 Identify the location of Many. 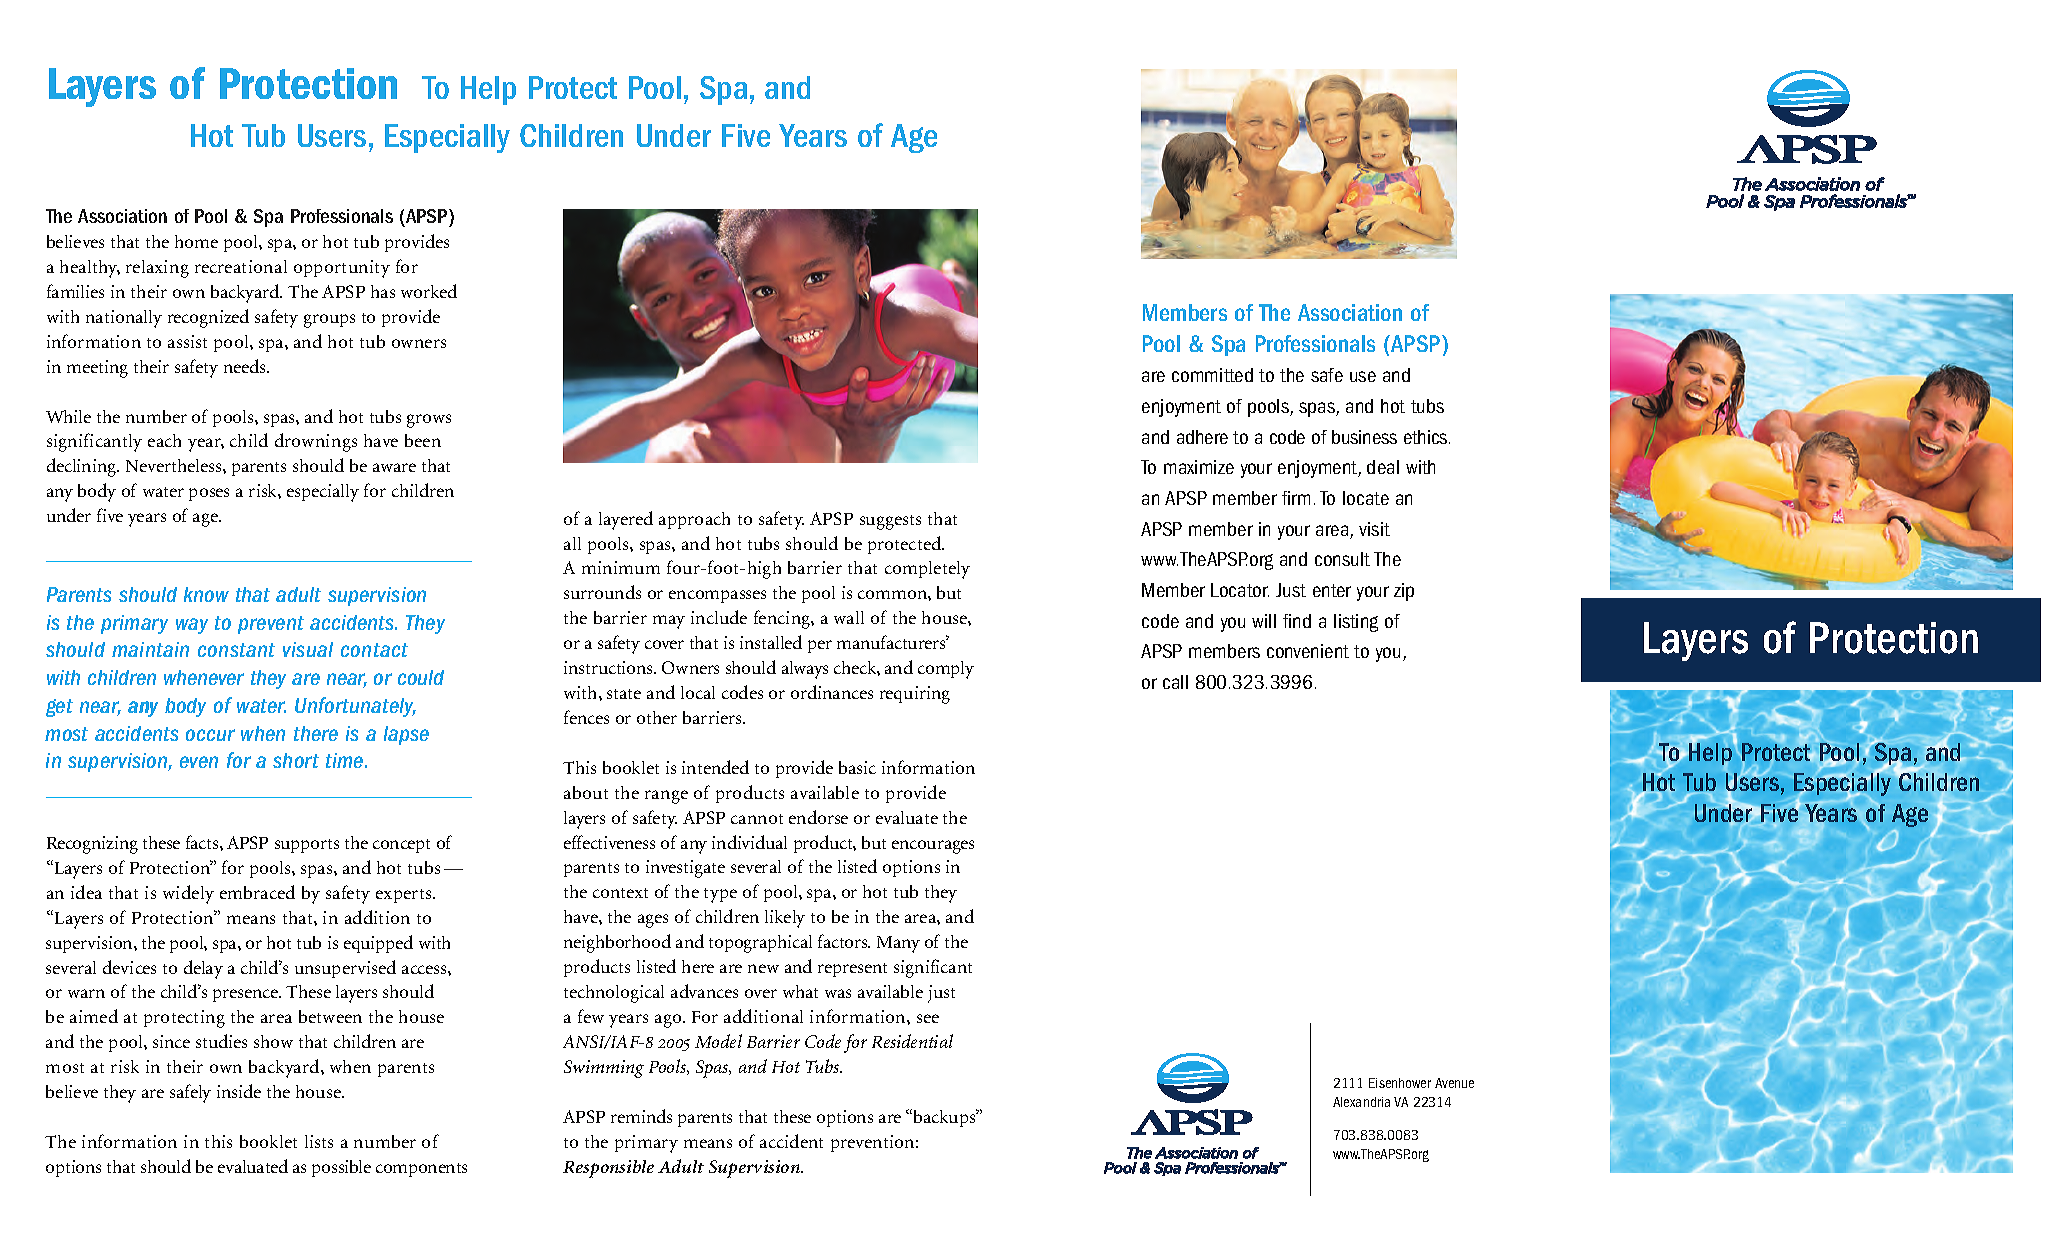
(898, 944).
